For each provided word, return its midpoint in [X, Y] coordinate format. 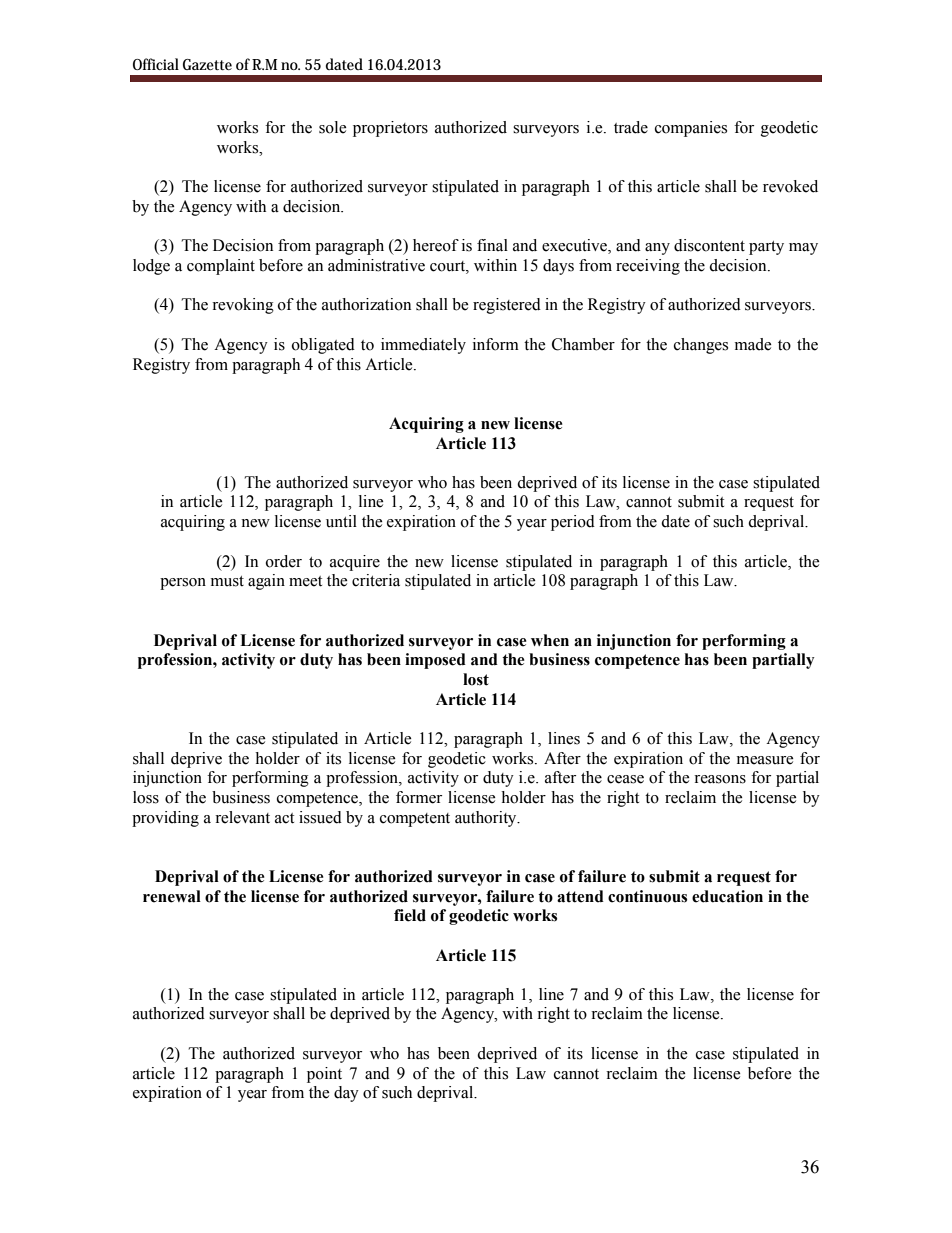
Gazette [207, 64]
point [324, 1075]
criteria [376, 580]
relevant [242, 817]
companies [691, 129]
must [227, 581]
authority [487, 819]
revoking [243, 306]
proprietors [390, 129]
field [410, 915]
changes [701, 346]
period [573, 523]
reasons [720, 779]
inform [496, 344]
